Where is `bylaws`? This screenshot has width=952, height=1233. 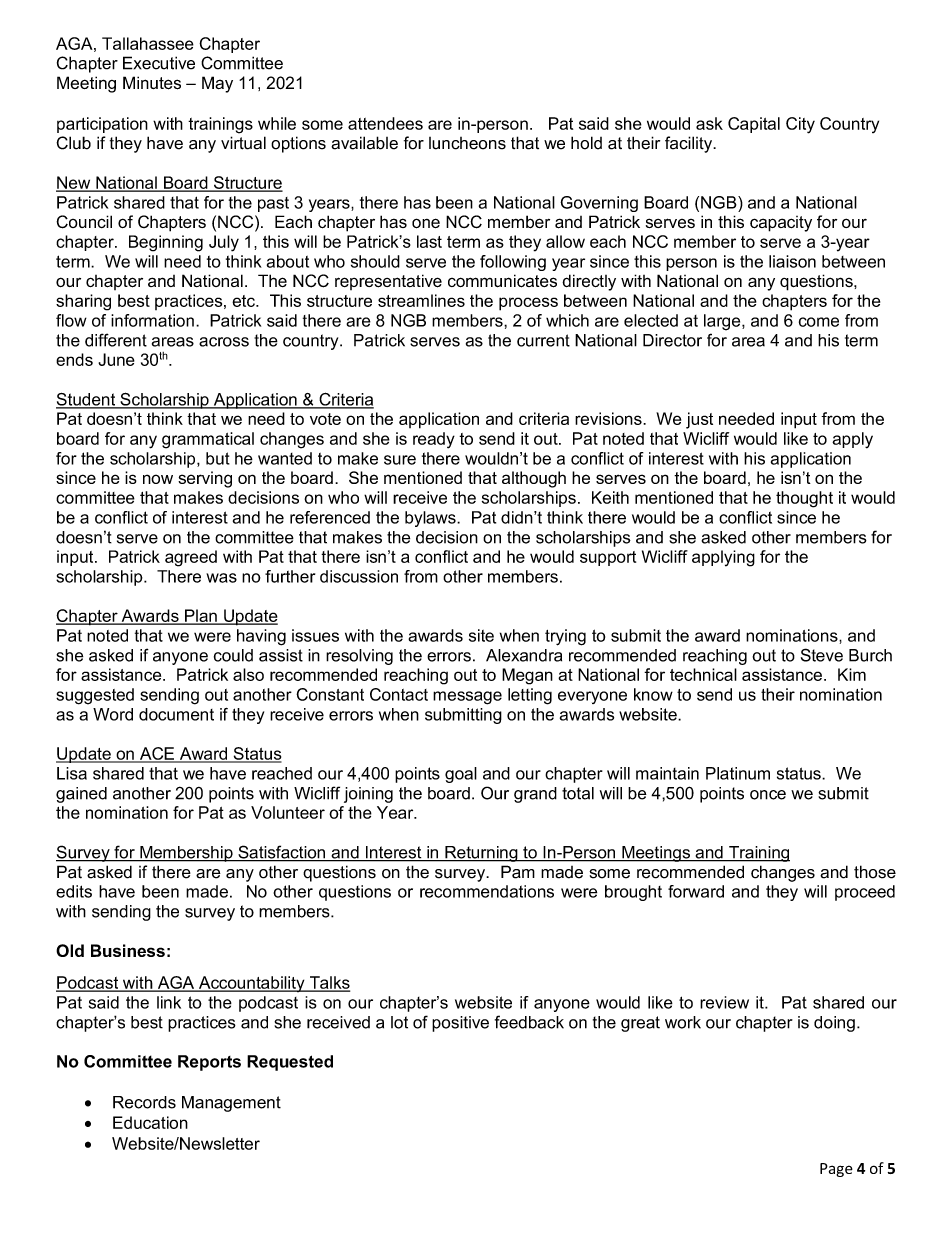 bylaws is located at coordinates (431, 519).
